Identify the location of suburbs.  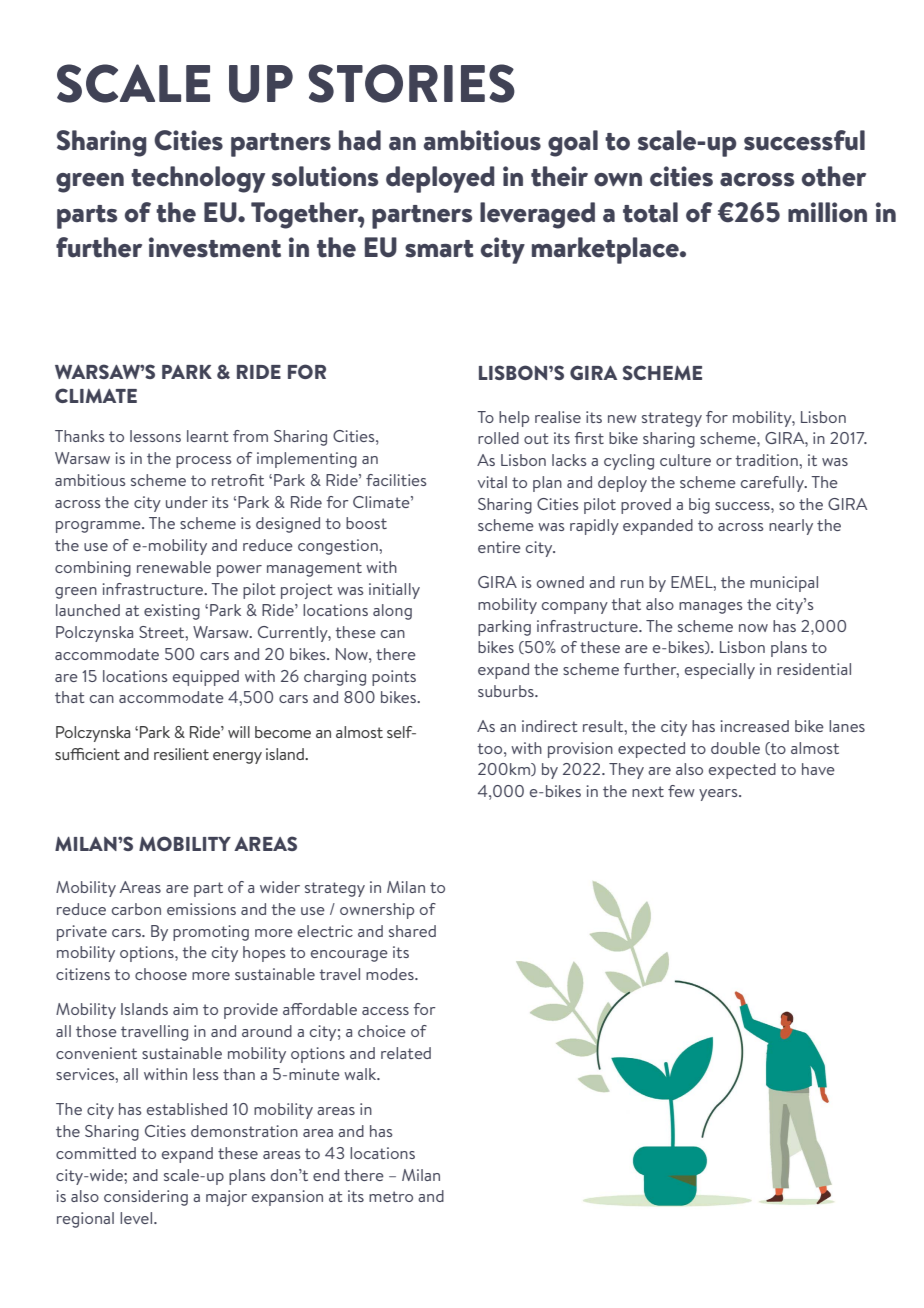
(507, 691).
